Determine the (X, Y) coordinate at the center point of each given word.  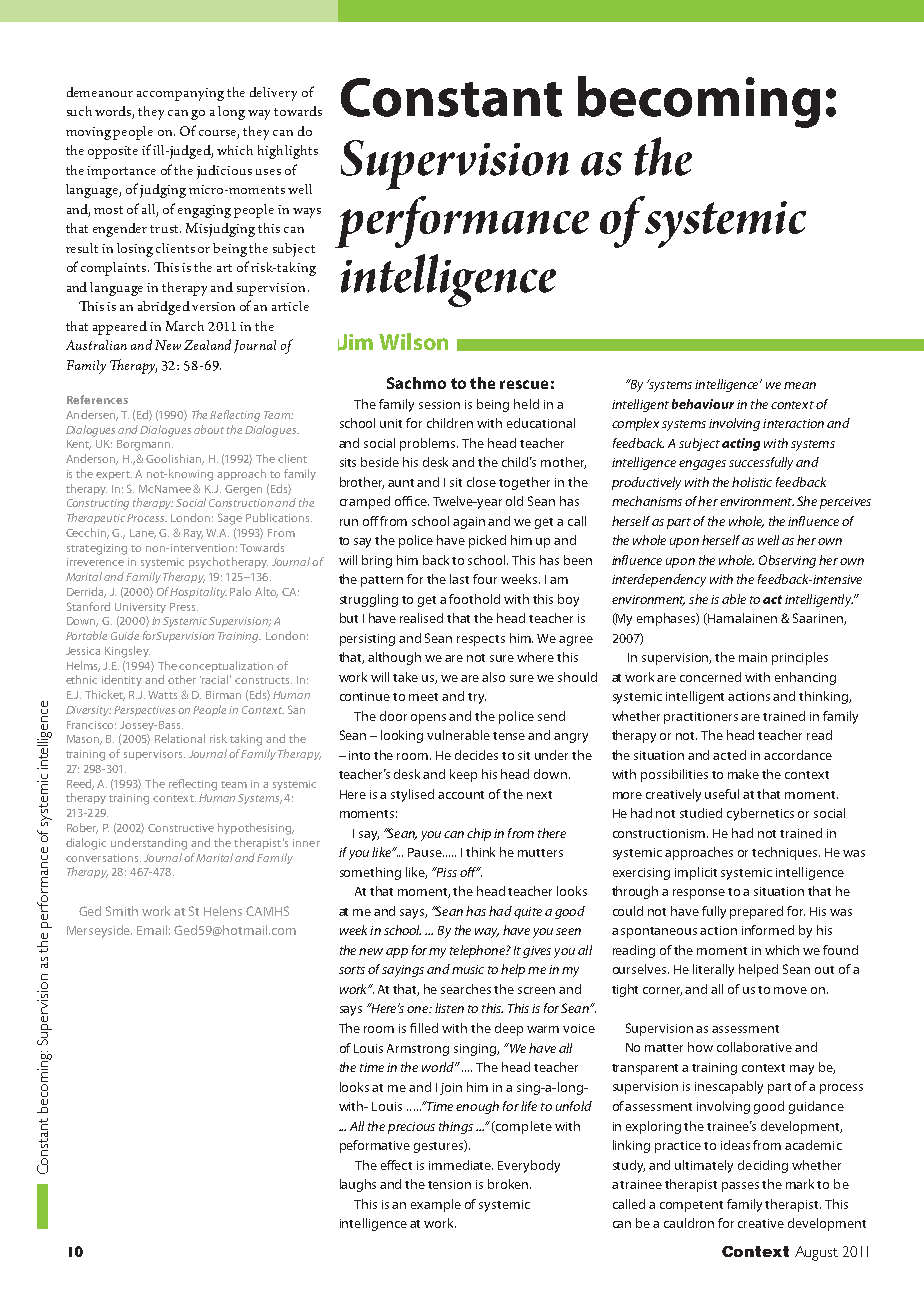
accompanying (180, 94)
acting (741, 444)
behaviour (703, 404)
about (209, 429)
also (493, 677)
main (753, 657)
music (468, 969)
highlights (288, 152)
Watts (162, 695)
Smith (122, 911)
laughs (358, 1185)
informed (768, 930)
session (439, 404)
